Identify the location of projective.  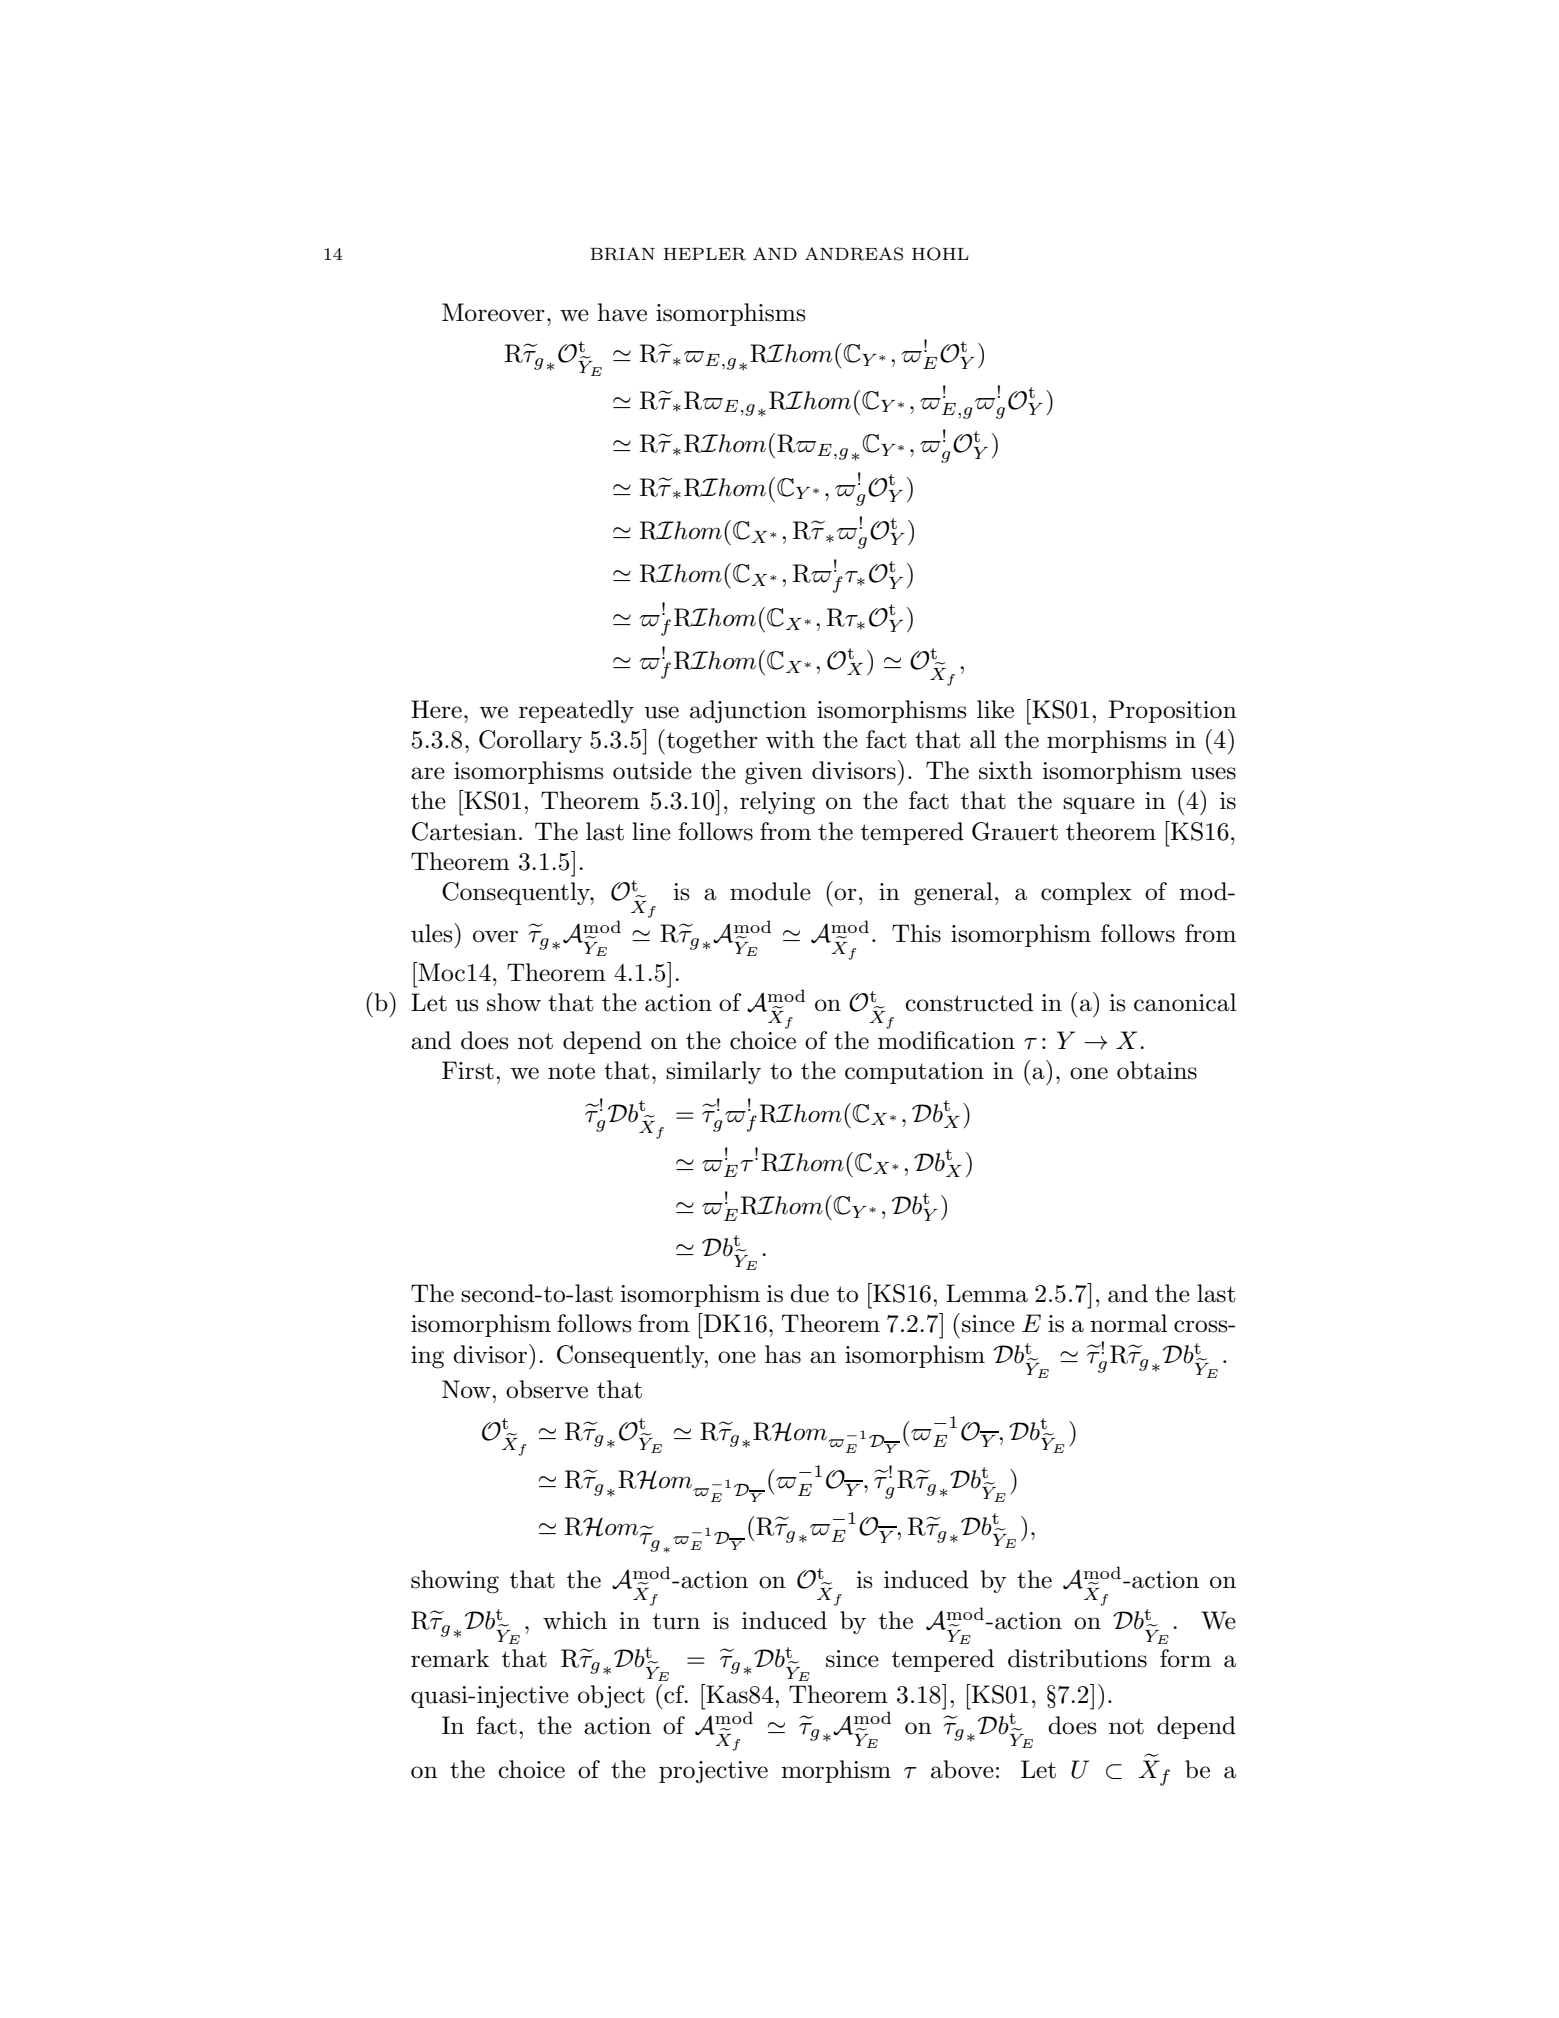
(713, 1772).
